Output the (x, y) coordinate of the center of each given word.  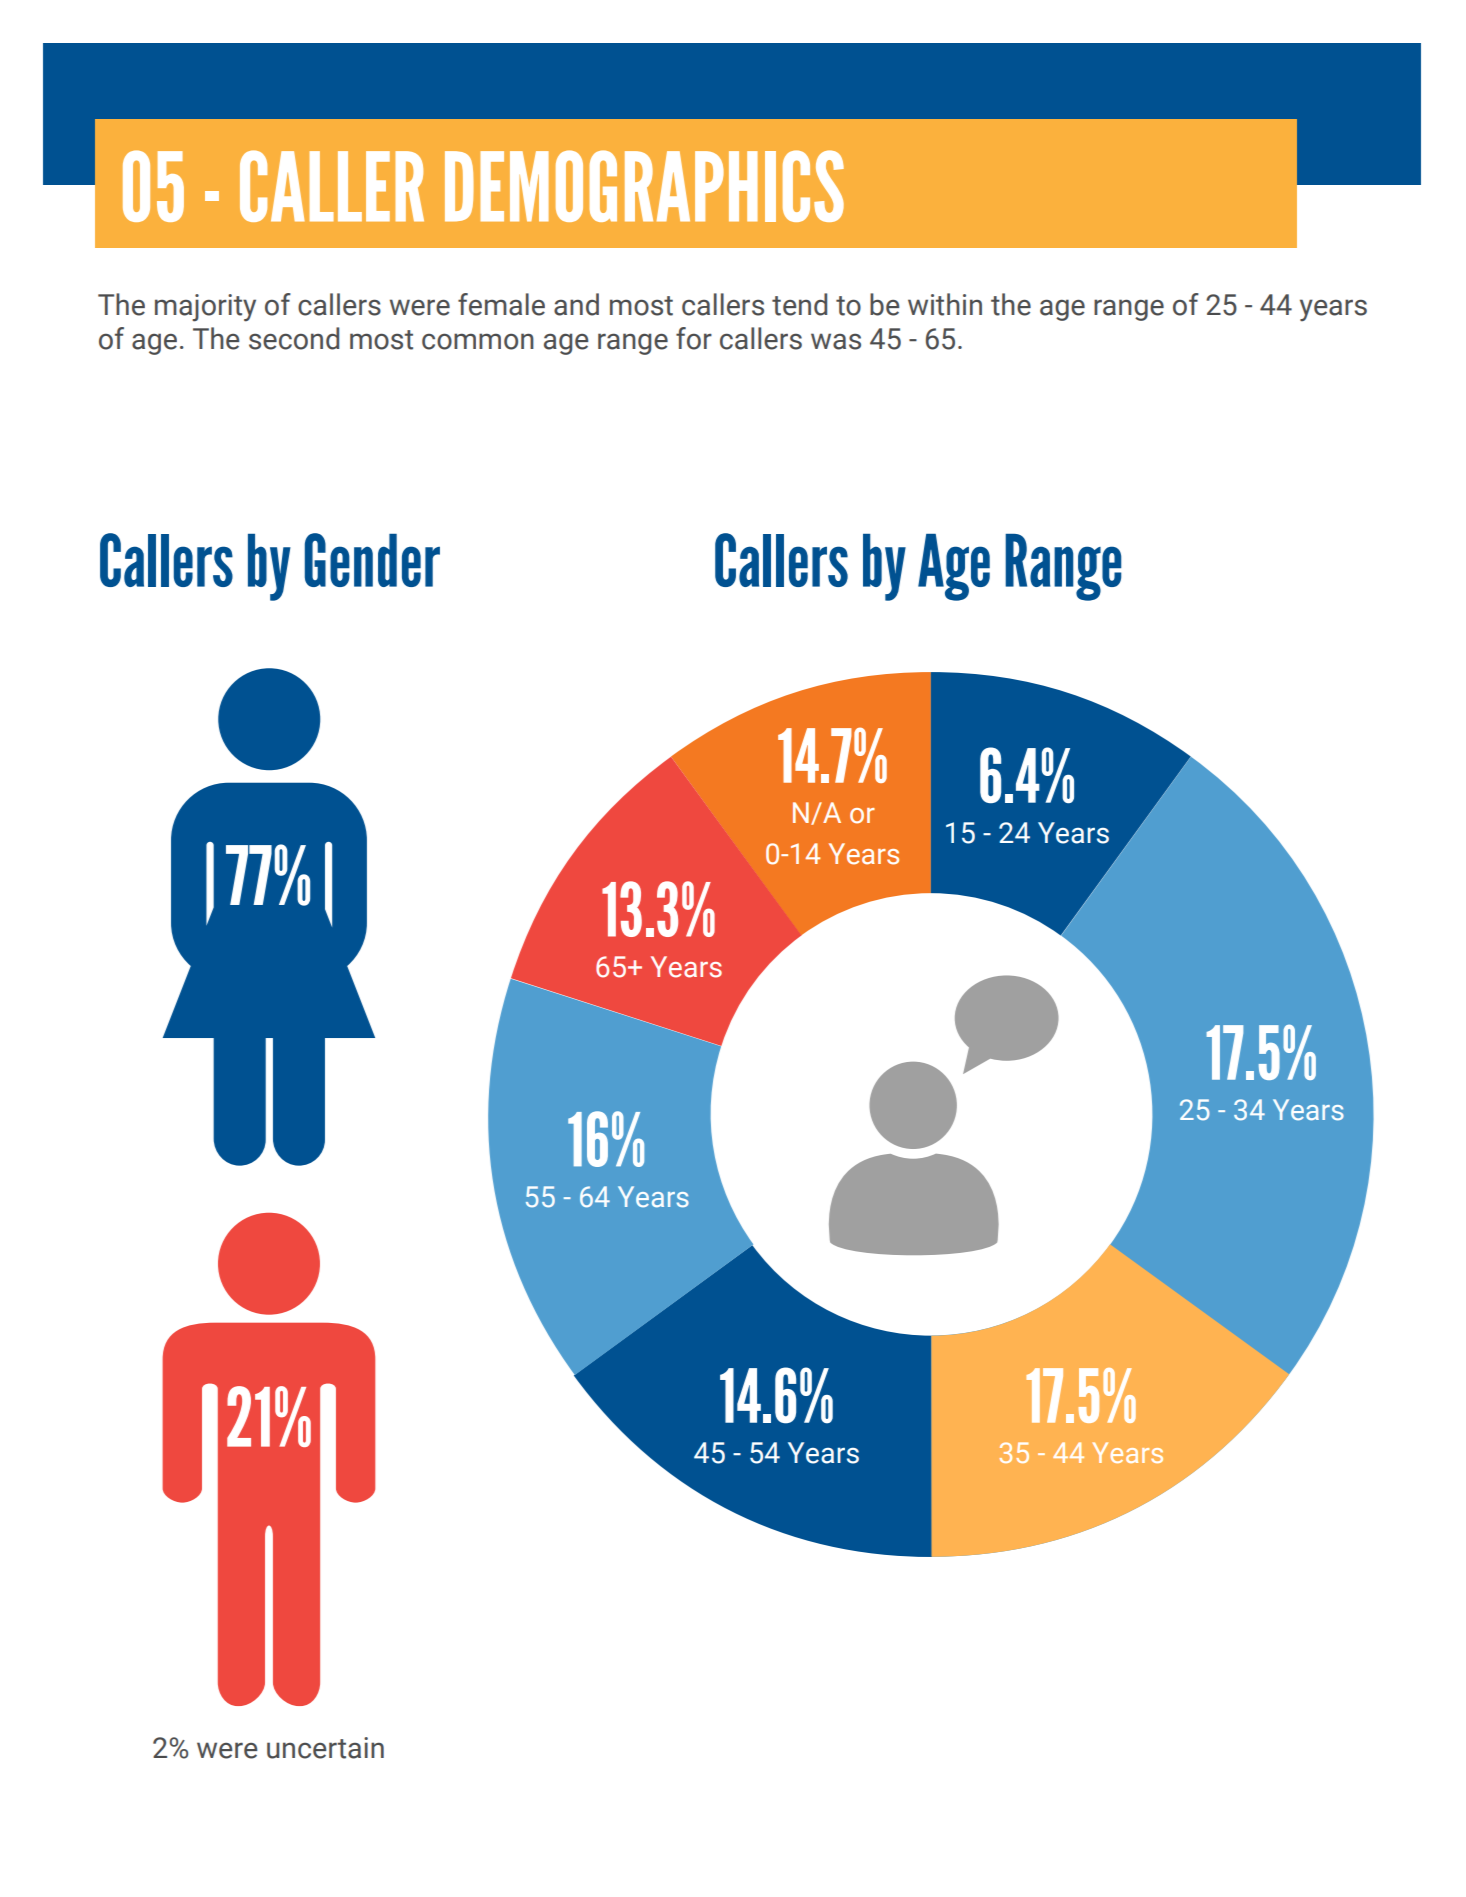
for (694, 338)
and (576, 304)
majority (205, 308)
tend (799, 304)
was (836, 341)
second (294, 338)
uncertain (325, 1748)
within (945, 304)
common (478, 341)
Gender (372, 560)
